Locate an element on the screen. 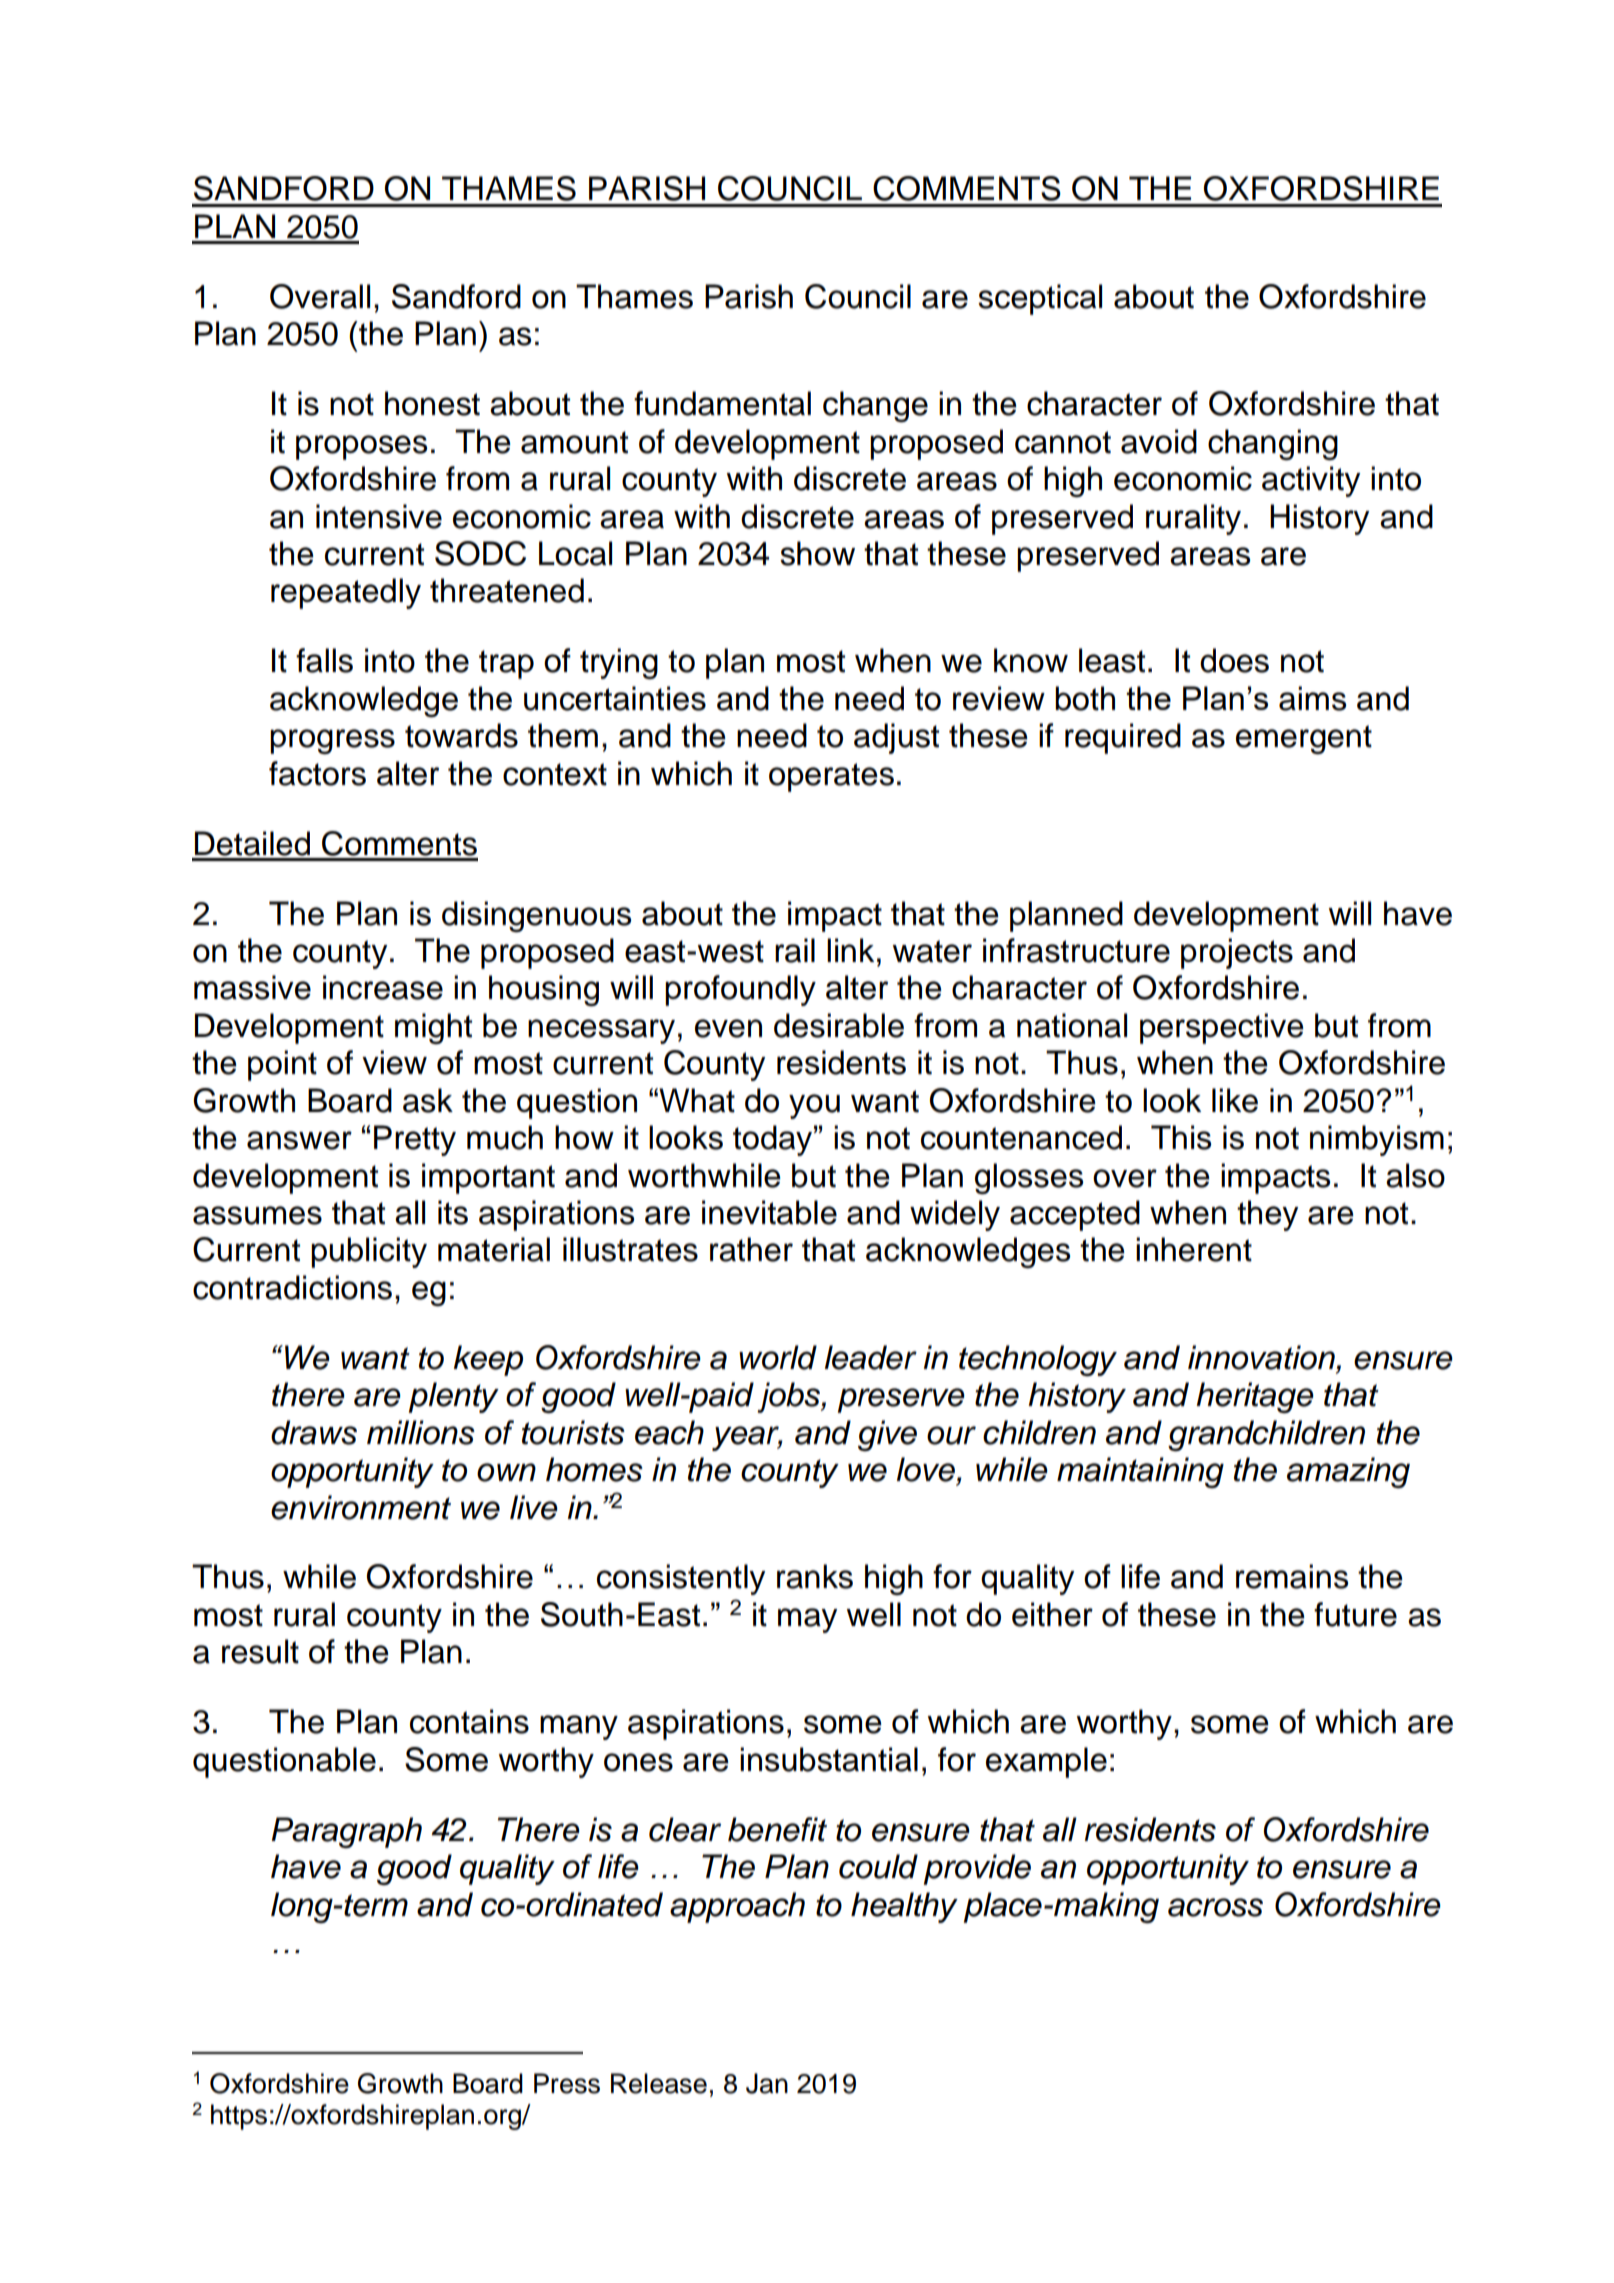 The width and height of the screenshot is (1614, 2283). remains is located at coordinates (1292, 1576).
